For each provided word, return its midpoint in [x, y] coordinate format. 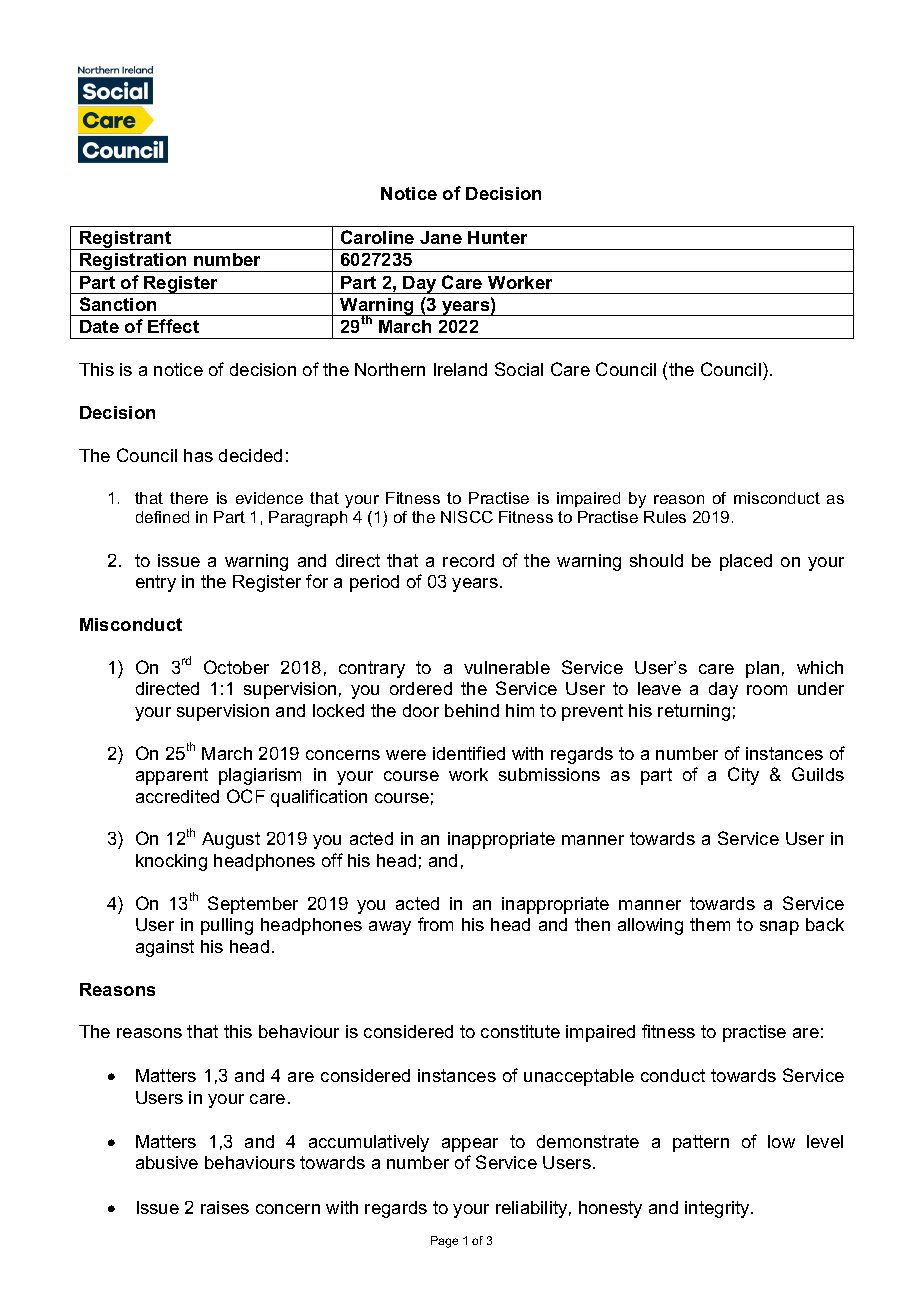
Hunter [497, 237]
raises [225, 1207]
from [435, 924]
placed [746, 562]
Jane [441, 237]
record [468, 560]
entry [156, 583]
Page [444, 1242]
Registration [133, 262]
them [710, 924]
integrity [718, 1209]
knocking [171, 862]
